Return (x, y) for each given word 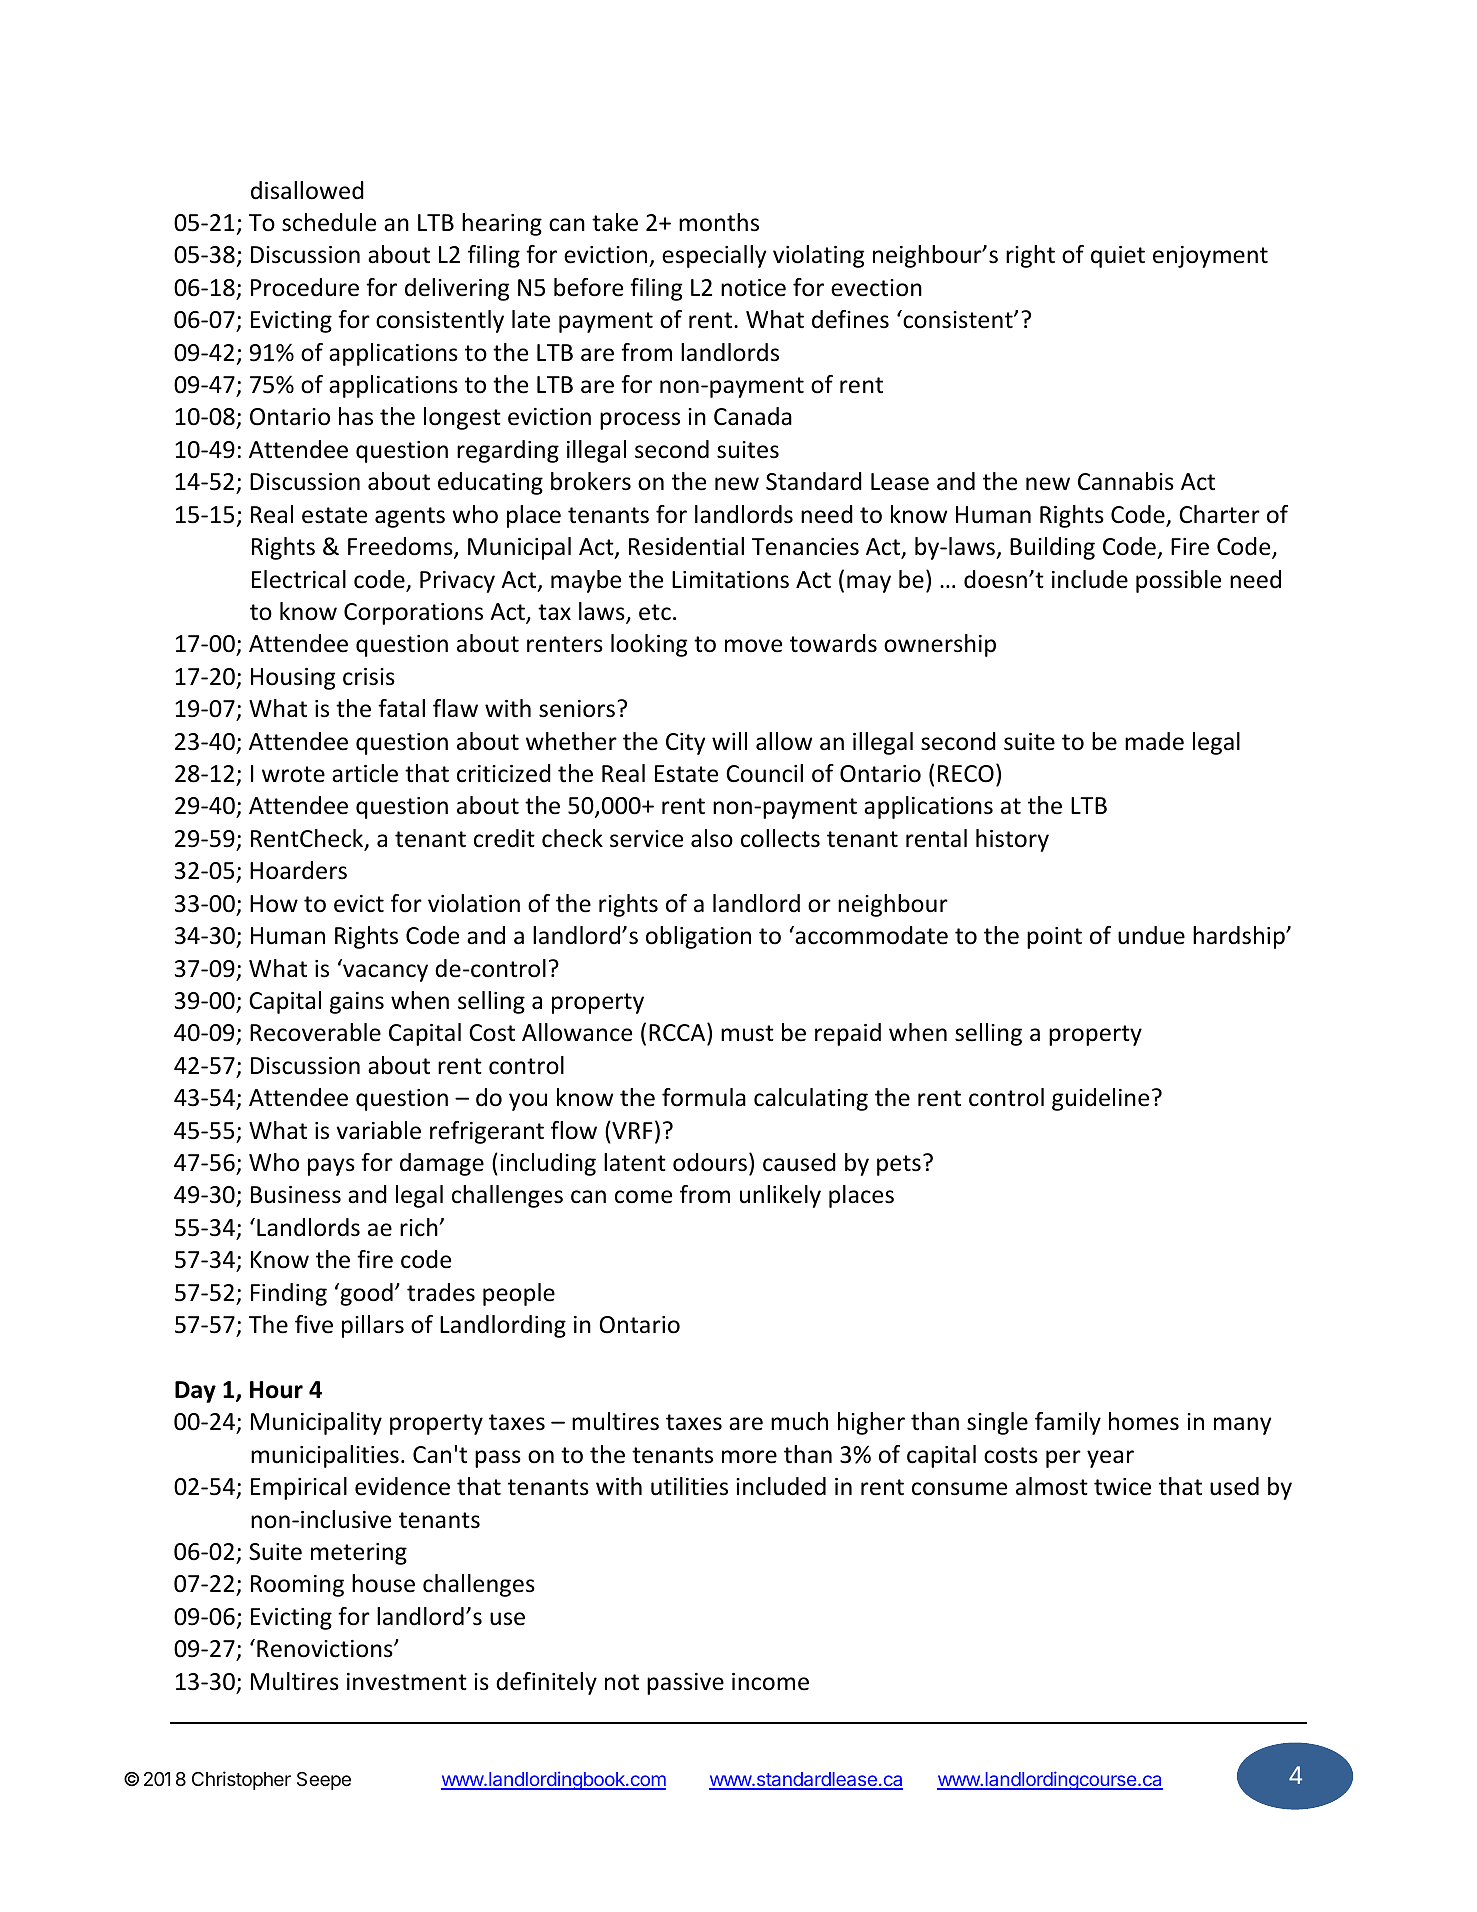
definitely (546, 1683)
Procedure (305, 287)
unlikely (780, 1196)
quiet (1118, 257)
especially (714, 256)
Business (296, 1195)
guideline (1100, 1099)
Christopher (241, 1780)
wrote (293, 774)
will (729, 741)
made (1154, 741)
